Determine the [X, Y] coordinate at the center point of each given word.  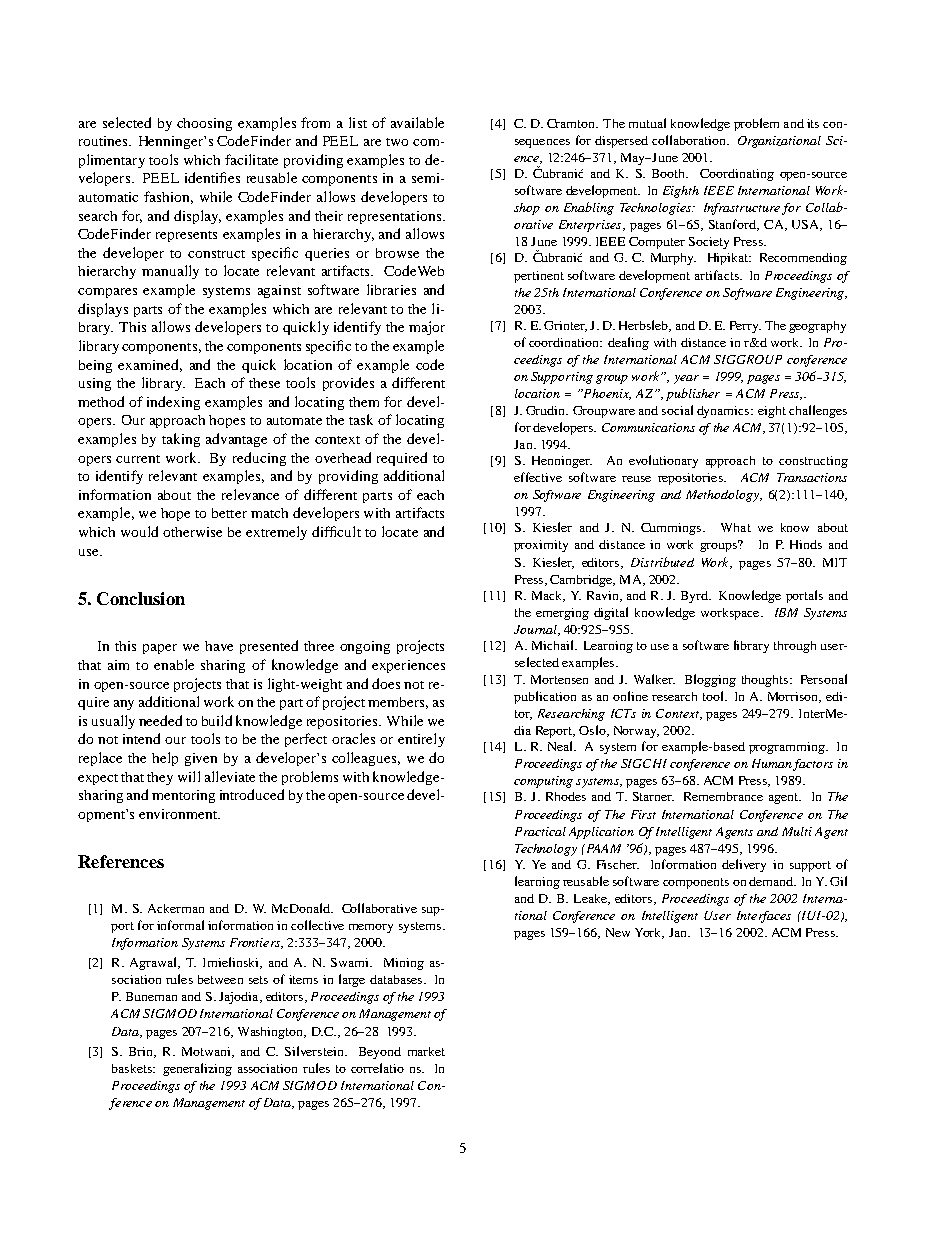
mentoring [183, 796]
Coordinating [737, 175]
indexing [173, 403]
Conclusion [141, 598]
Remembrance [723, 796]
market [426, 1051]
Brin [142, 1052]
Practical [540, 831]
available [417, 122]
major [427, 328]
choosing [204, 124]
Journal [536, 630]
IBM [786, 612]
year [686, 379]
